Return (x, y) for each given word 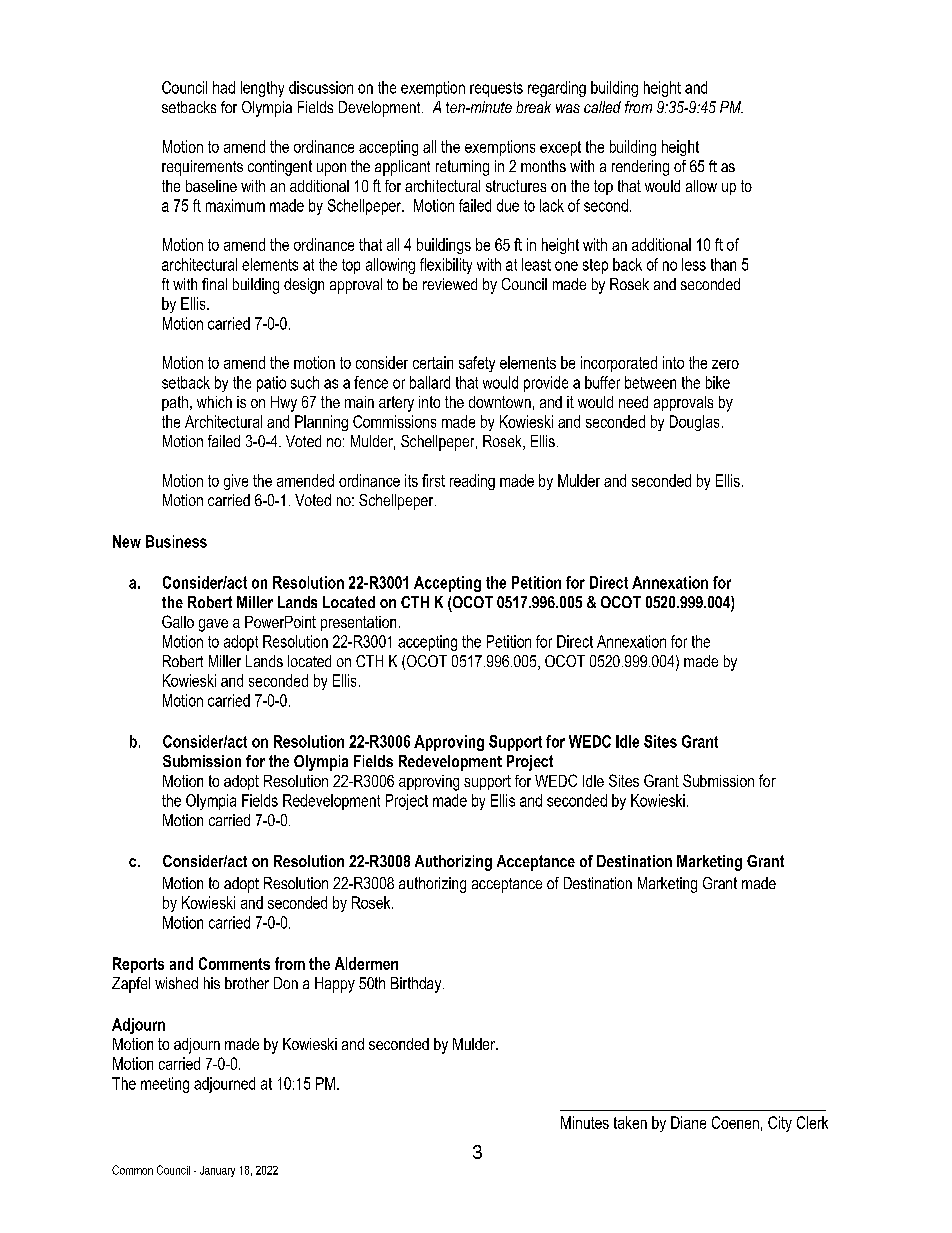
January (217, 1171)
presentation (358, 623)
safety (477, 364)
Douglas (694, 423)
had (224, 87)
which (214, 402)
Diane (688, 1122)
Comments (234, 963)
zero (725, 364)
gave (213, 625)
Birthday (417, 985)
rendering (640, 168)
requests (496, 89)
